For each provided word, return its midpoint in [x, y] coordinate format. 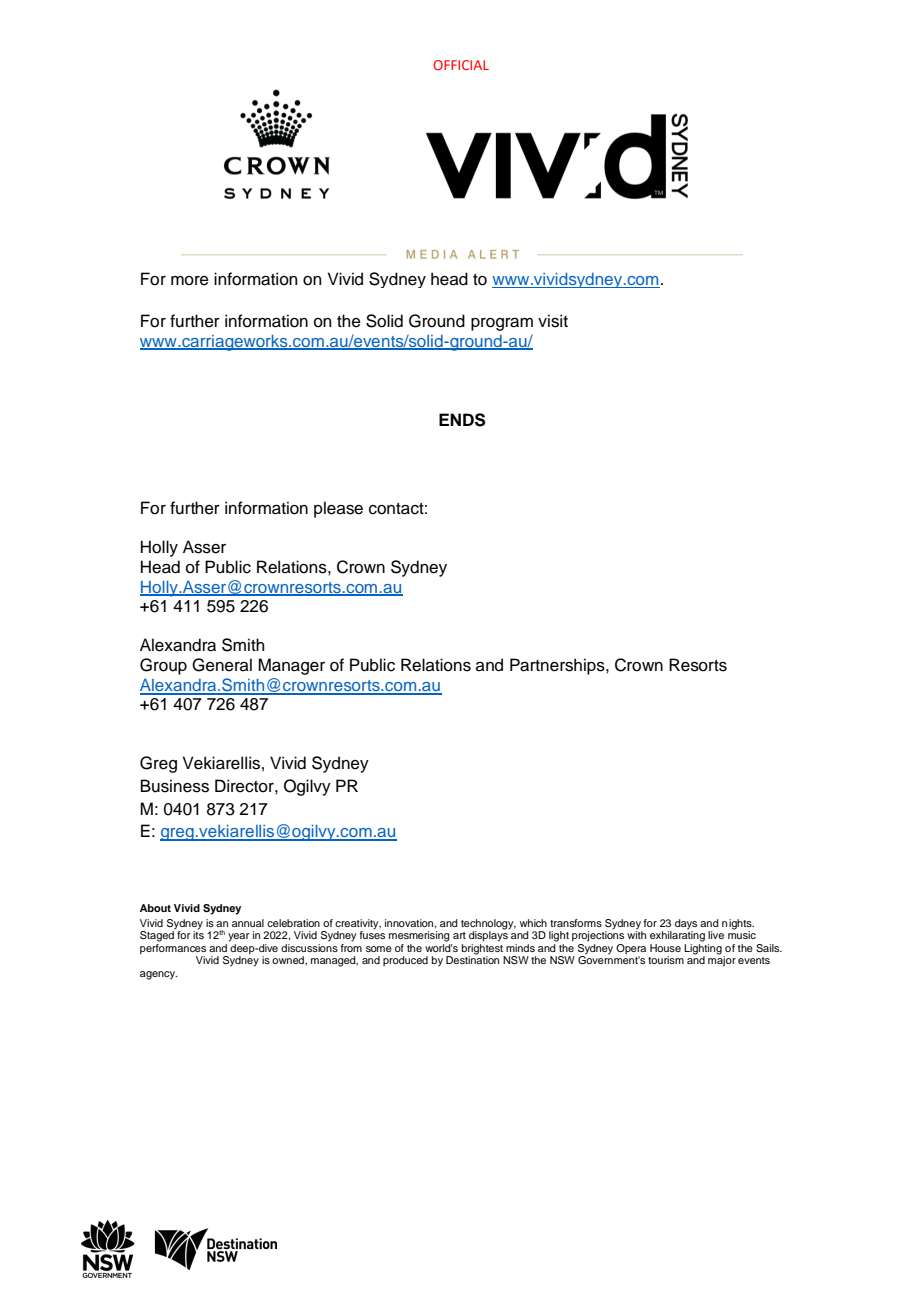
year [239, 937]
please [338, 509]
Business [175, 786]
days [686, 924]
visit [553, 321]
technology [488, 924]
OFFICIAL [461, 65]
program [502, 324]
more [190, 281]
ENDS [462, 420]
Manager [291, 666]
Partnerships [558, 666]
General [222, 665]
